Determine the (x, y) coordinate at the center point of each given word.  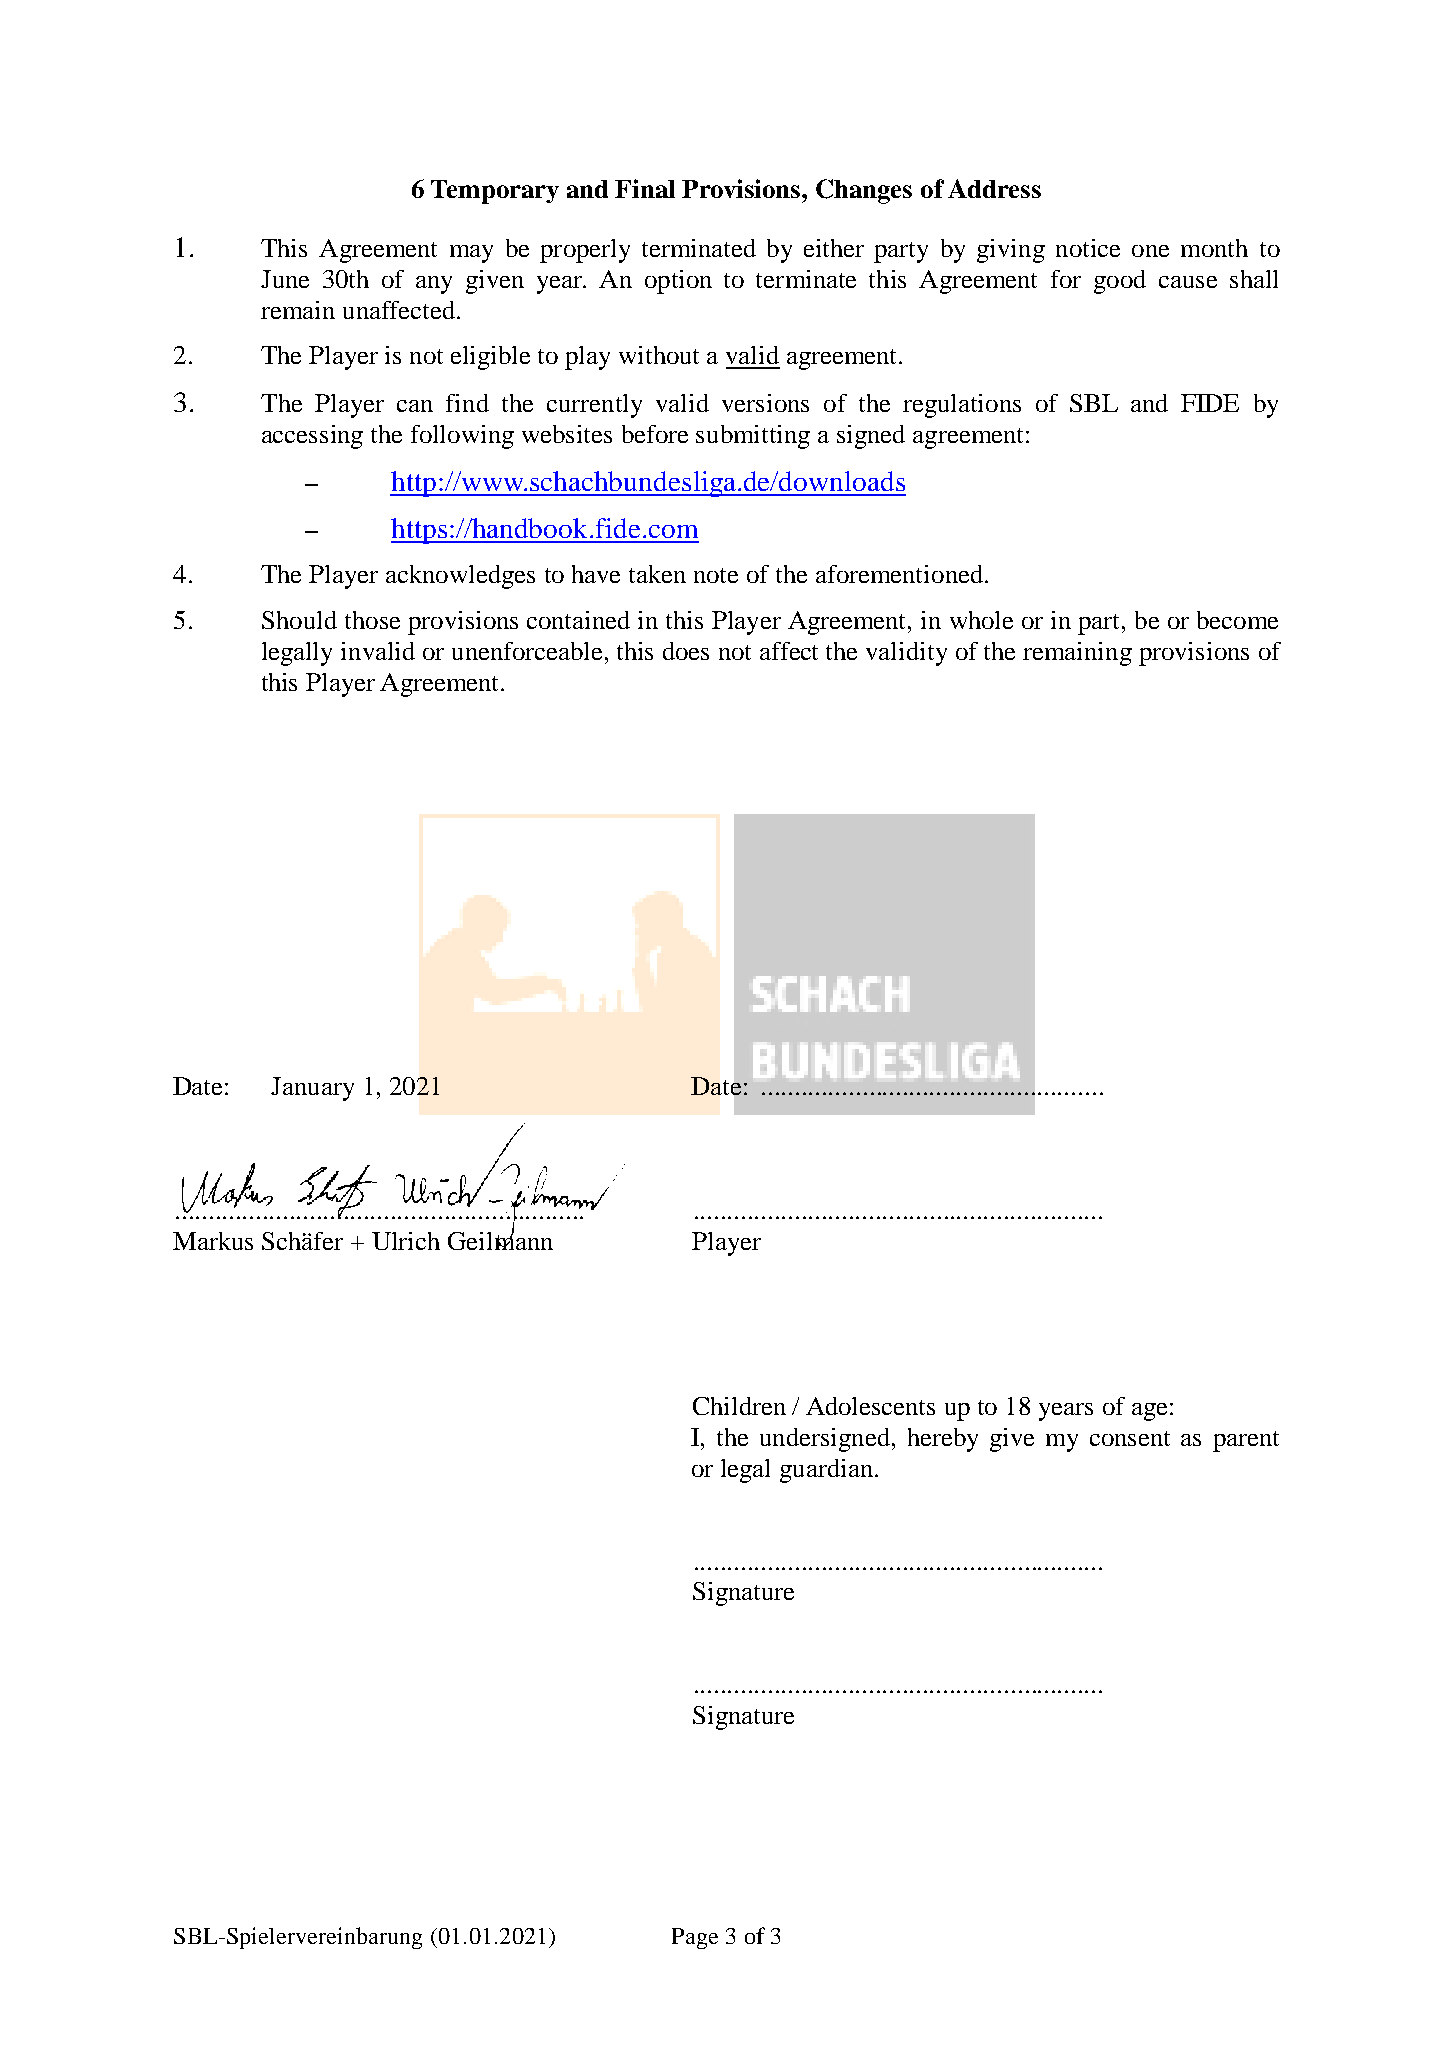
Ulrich (406, 1241)
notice (1088, 248)
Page (695, 1938)
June (285, 279)
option (678, 282)
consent (1130, 1438)
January (312, 1089)
